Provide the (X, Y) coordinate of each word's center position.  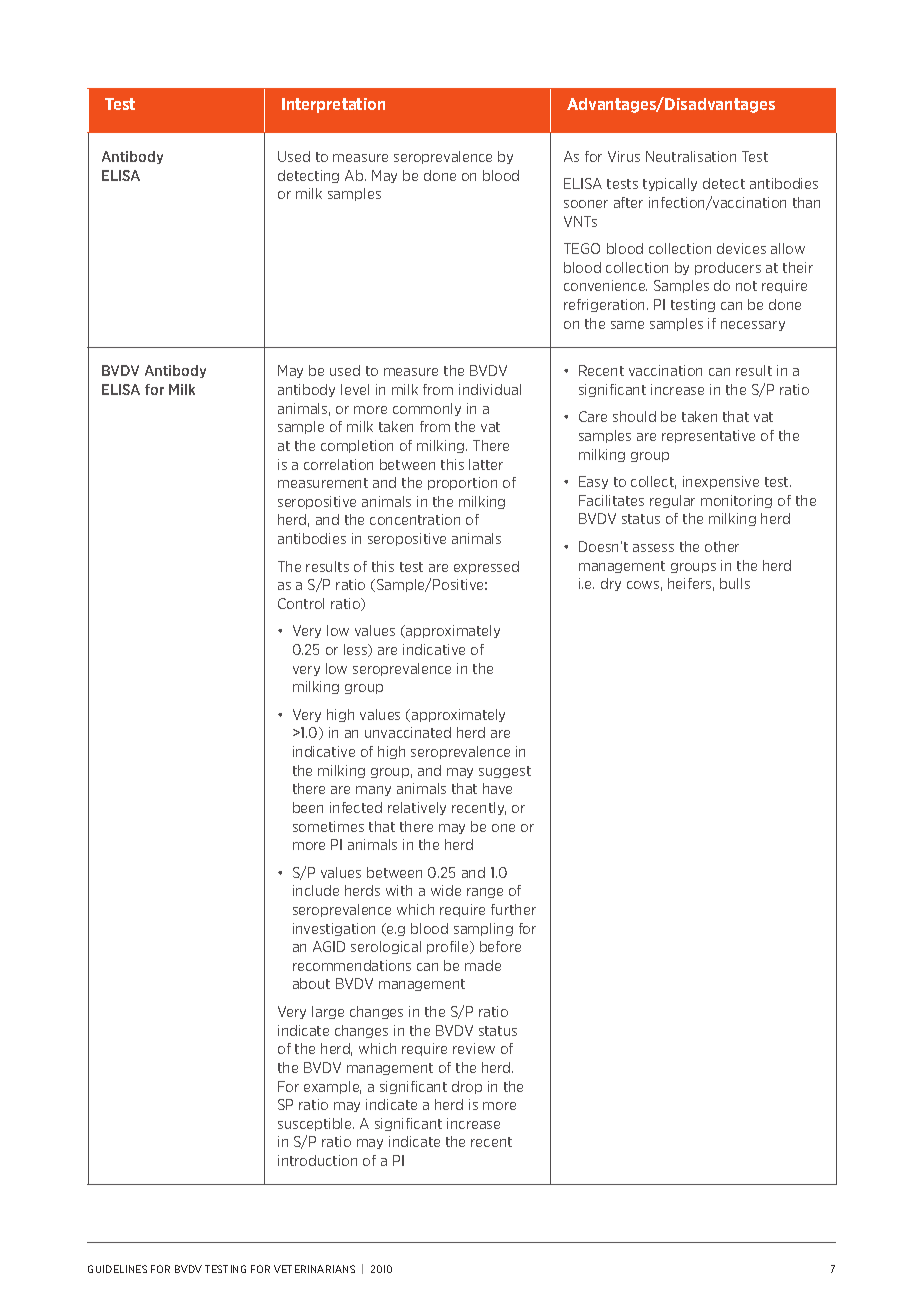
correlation (338, 464)
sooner (586, 204)
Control (301, 603)
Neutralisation (691, 156)
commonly (427, 409)
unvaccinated (408, 732)
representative (708, 436)
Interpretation (333, 105)
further (513, 909)
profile (449, 947)
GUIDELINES (117, 1269)
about (311, 983)
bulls (735, 583)
